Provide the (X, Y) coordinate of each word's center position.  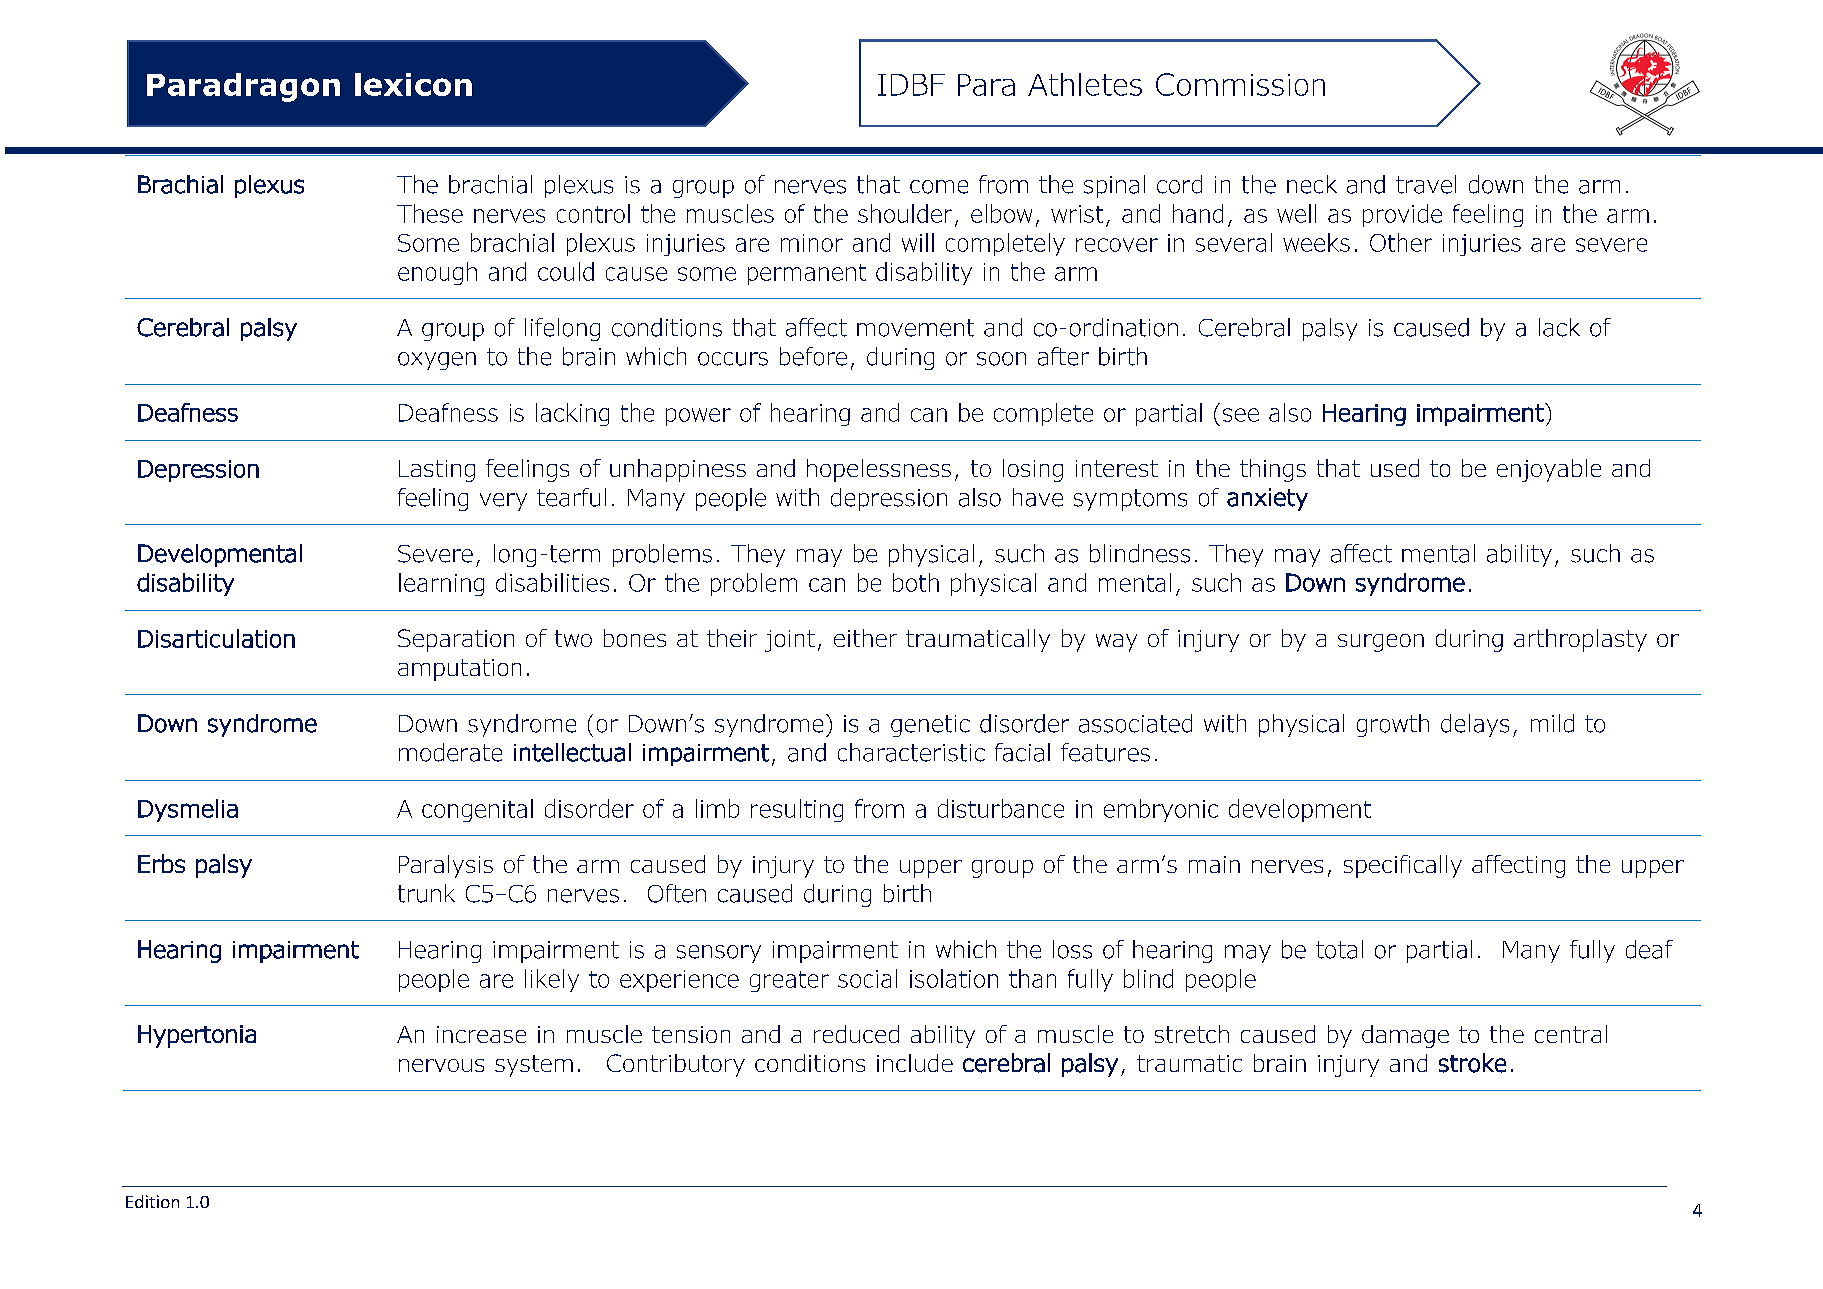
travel (1426, 184)
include (915, 1063)
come (939, 187)
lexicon (413, 84)
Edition (152, 1201)
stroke (1472, 1063)
